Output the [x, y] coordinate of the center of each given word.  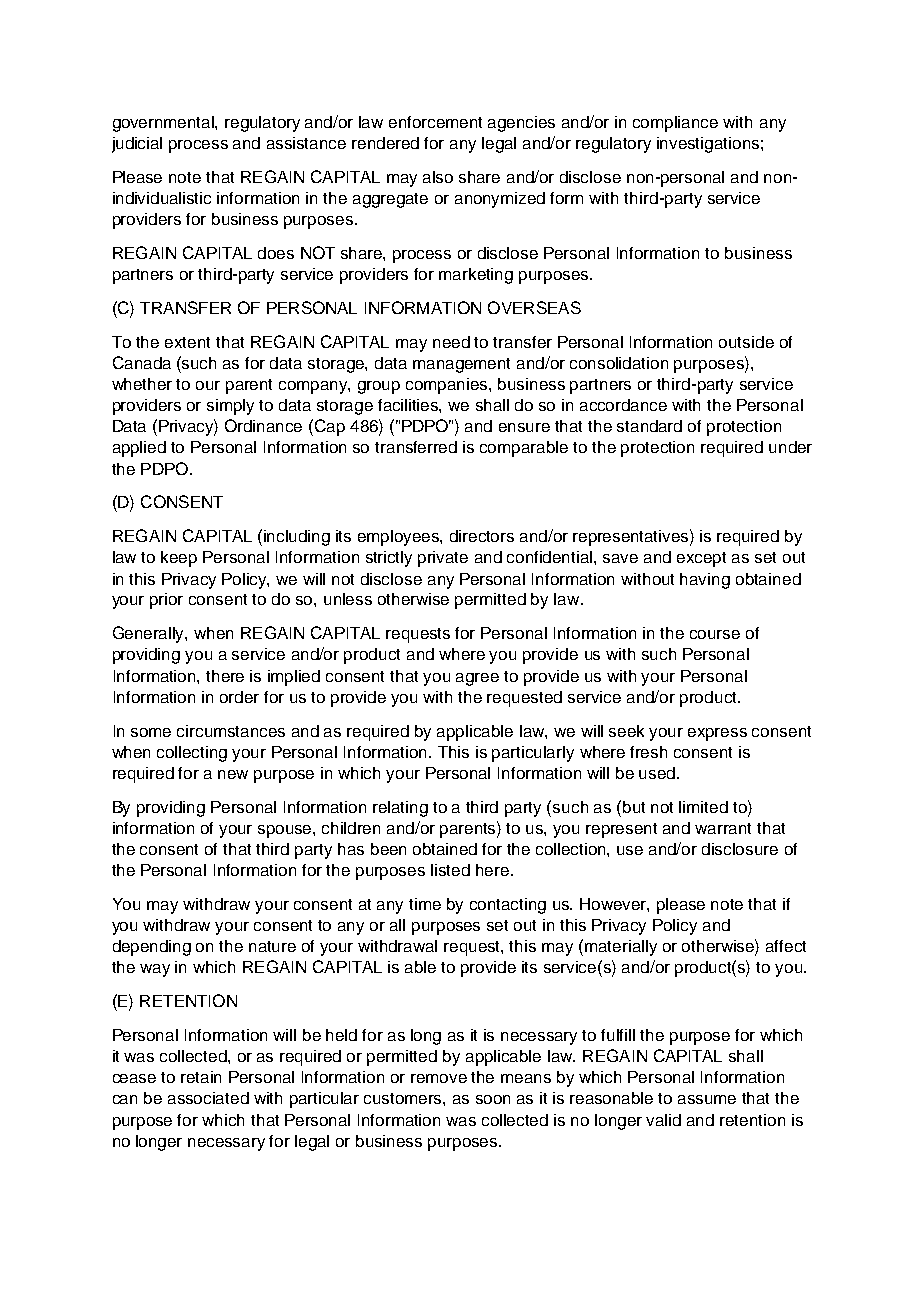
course [715, 634]
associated [208, 1098]
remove [439, 1078]
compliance [675, 124]
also [438, 177]
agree [477, 679]
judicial [137, 145]
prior [166, 601]
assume [707, 1099]
